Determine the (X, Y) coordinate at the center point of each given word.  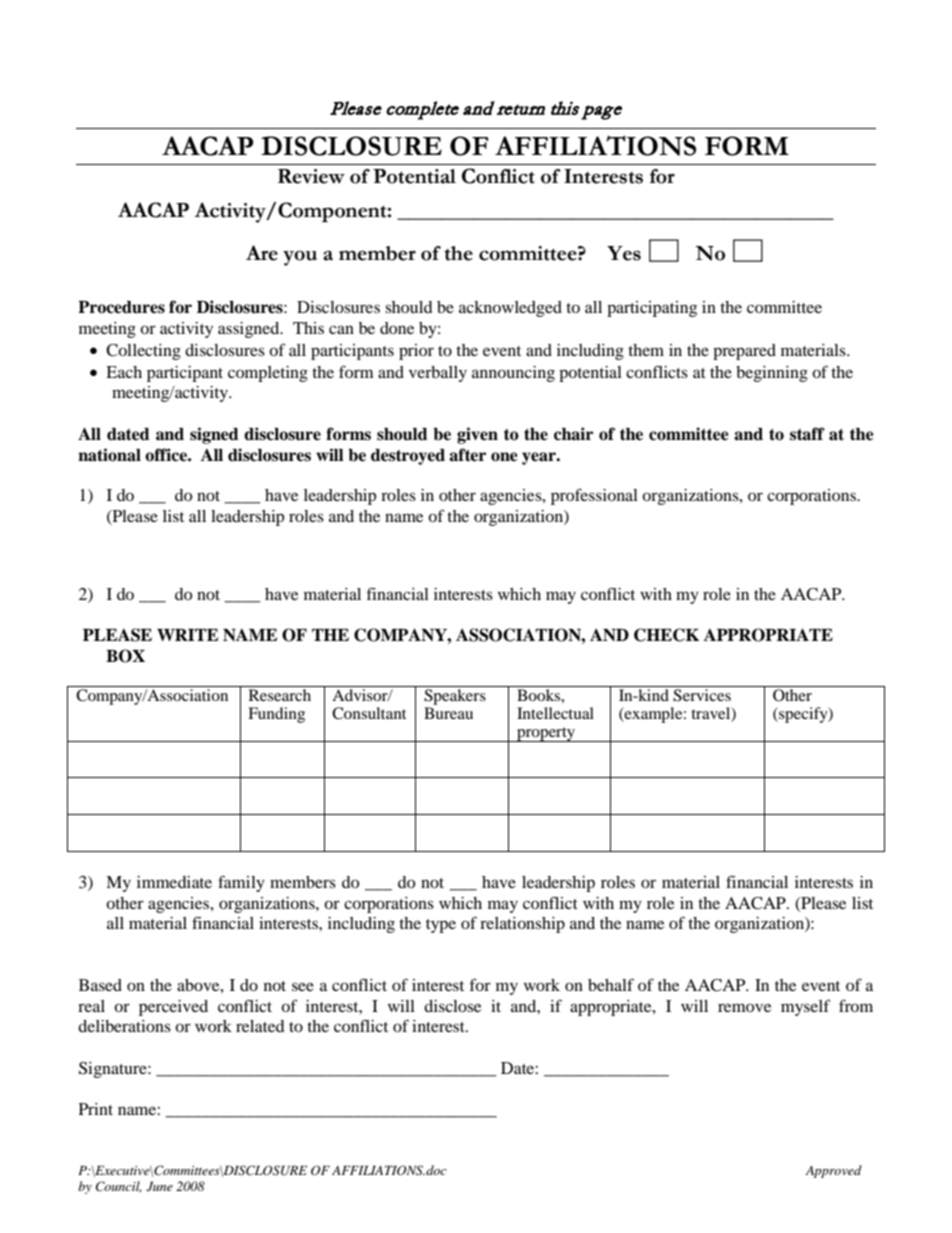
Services (702, 695)
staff (807, 434)
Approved (833, 1171)
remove (744, 1007)
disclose (452, 1006)
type (441, 926)
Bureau (448, 713)
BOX (125, 656)
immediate (174, 882)
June (159, 1187)
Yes (624, 253)
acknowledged (510, 309)
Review (311, 176)
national (109, 455)
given (477, 435)
